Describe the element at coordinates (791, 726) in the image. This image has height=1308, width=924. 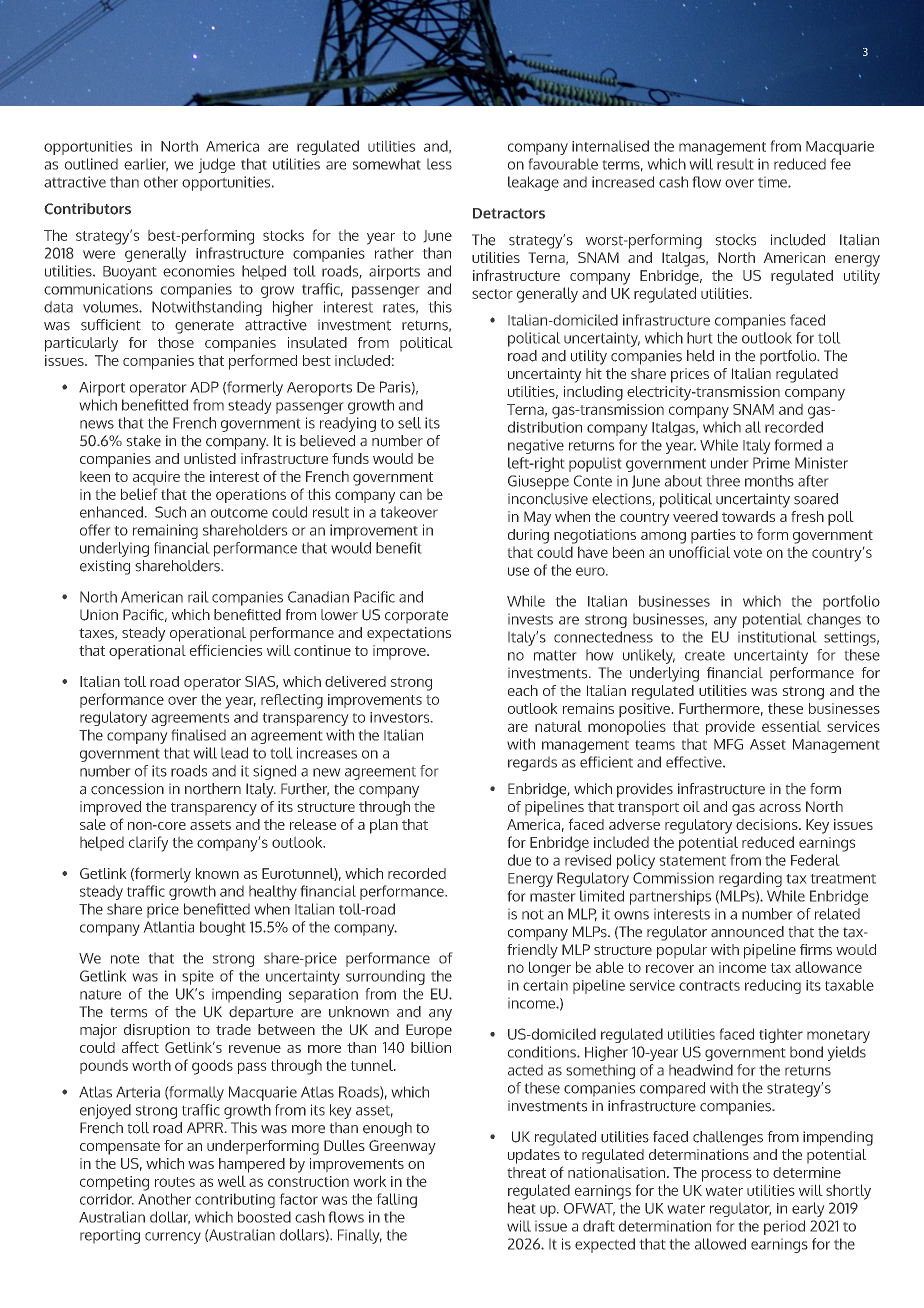
I see `essential` at that location.
